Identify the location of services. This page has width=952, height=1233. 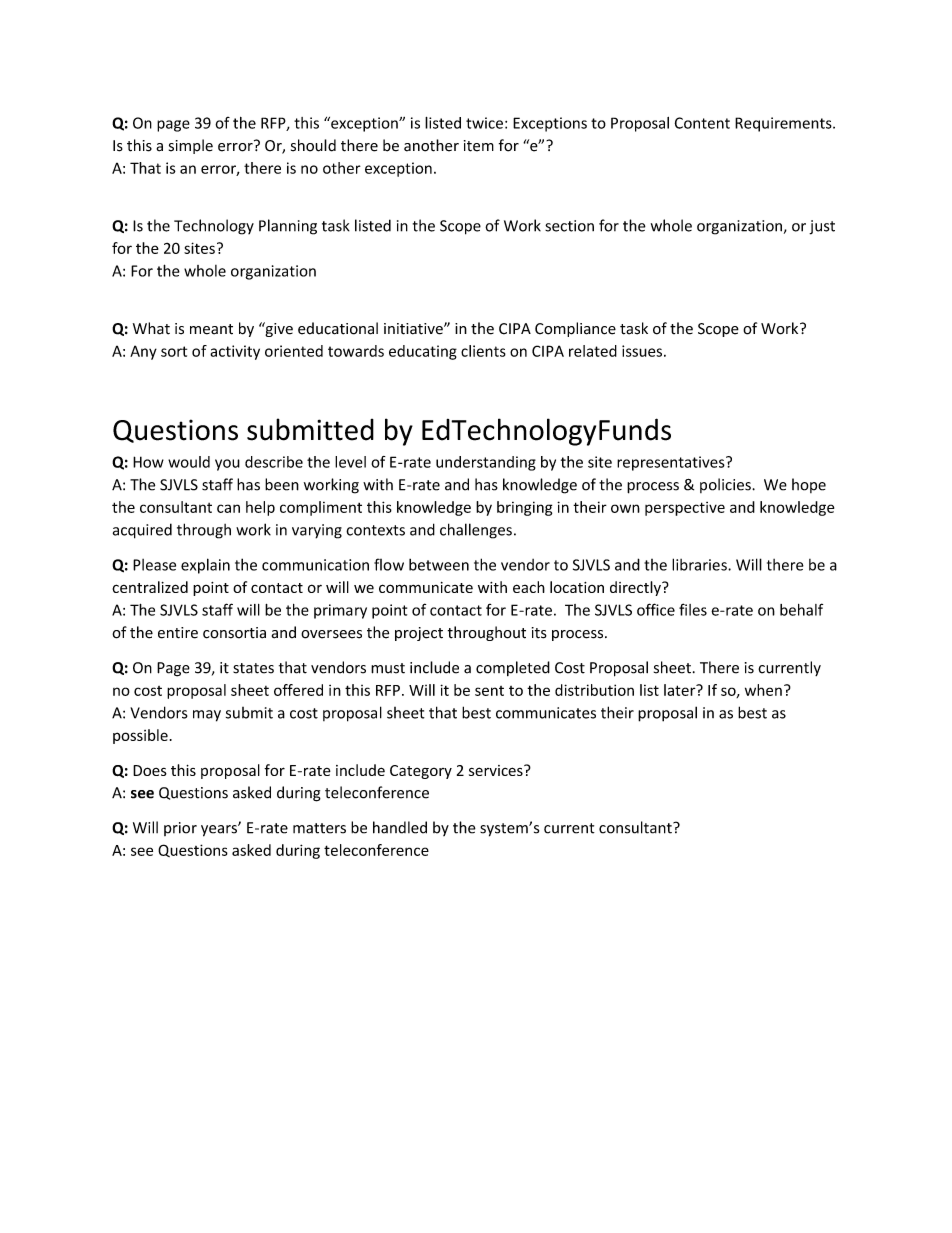
(497, 770).
